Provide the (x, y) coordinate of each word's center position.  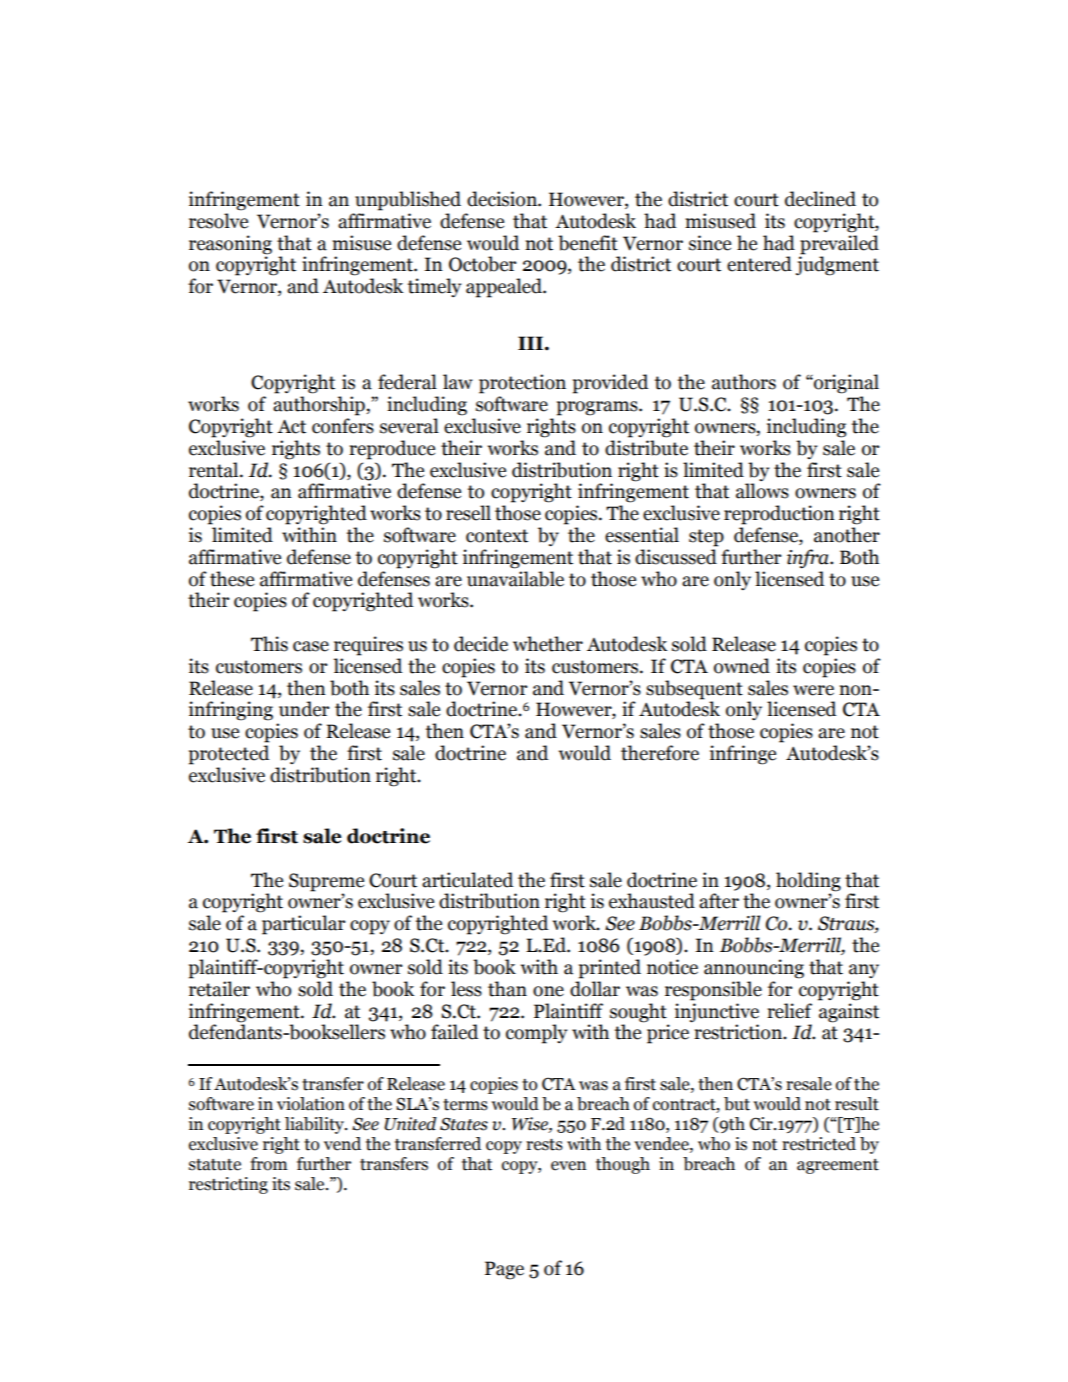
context (497, 536)
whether (548, 644)
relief (789, 1011)
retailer (219, 989)
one (548, 991)
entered (759, 264)
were (813, 690)
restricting (228, 1185)
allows (762, 491)
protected (229, 755)
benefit (588, 243)
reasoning (230, 245)
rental (215, 470)
